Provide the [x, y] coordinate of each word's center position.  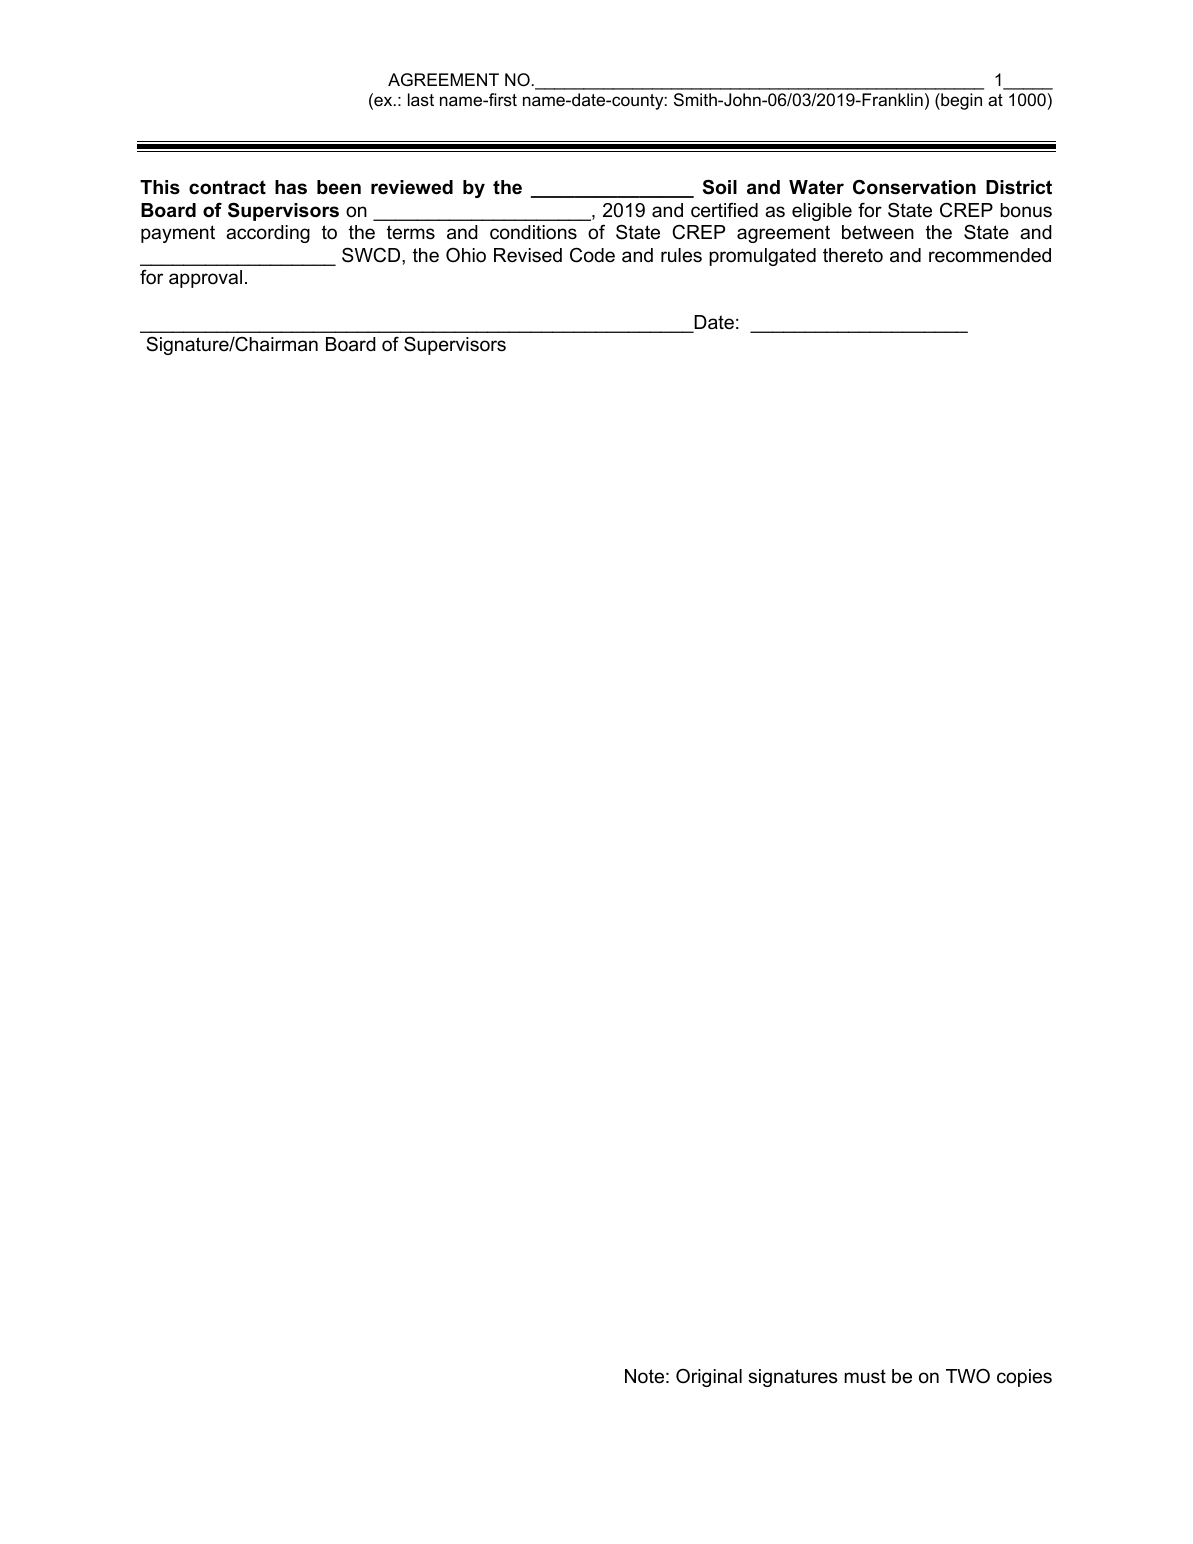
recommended [990, 255]
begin [960, 101]
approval [205, 279]
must [865, 1376]
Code [592, 255]
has [291, 187]
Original [709, 1378]
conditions [533, 232]
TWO [968, 1376]
